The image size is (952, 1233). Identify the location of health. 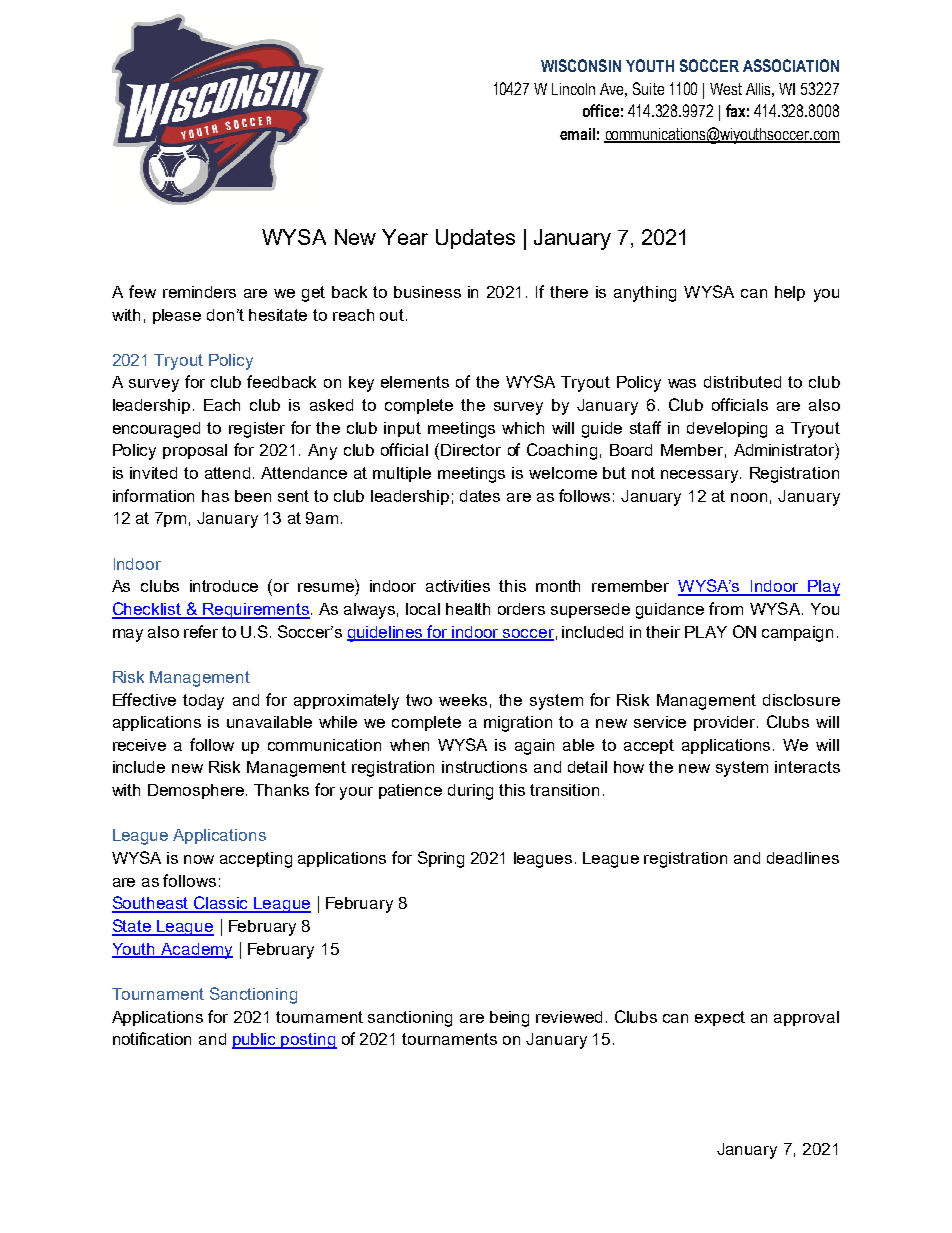
(468, 609).
